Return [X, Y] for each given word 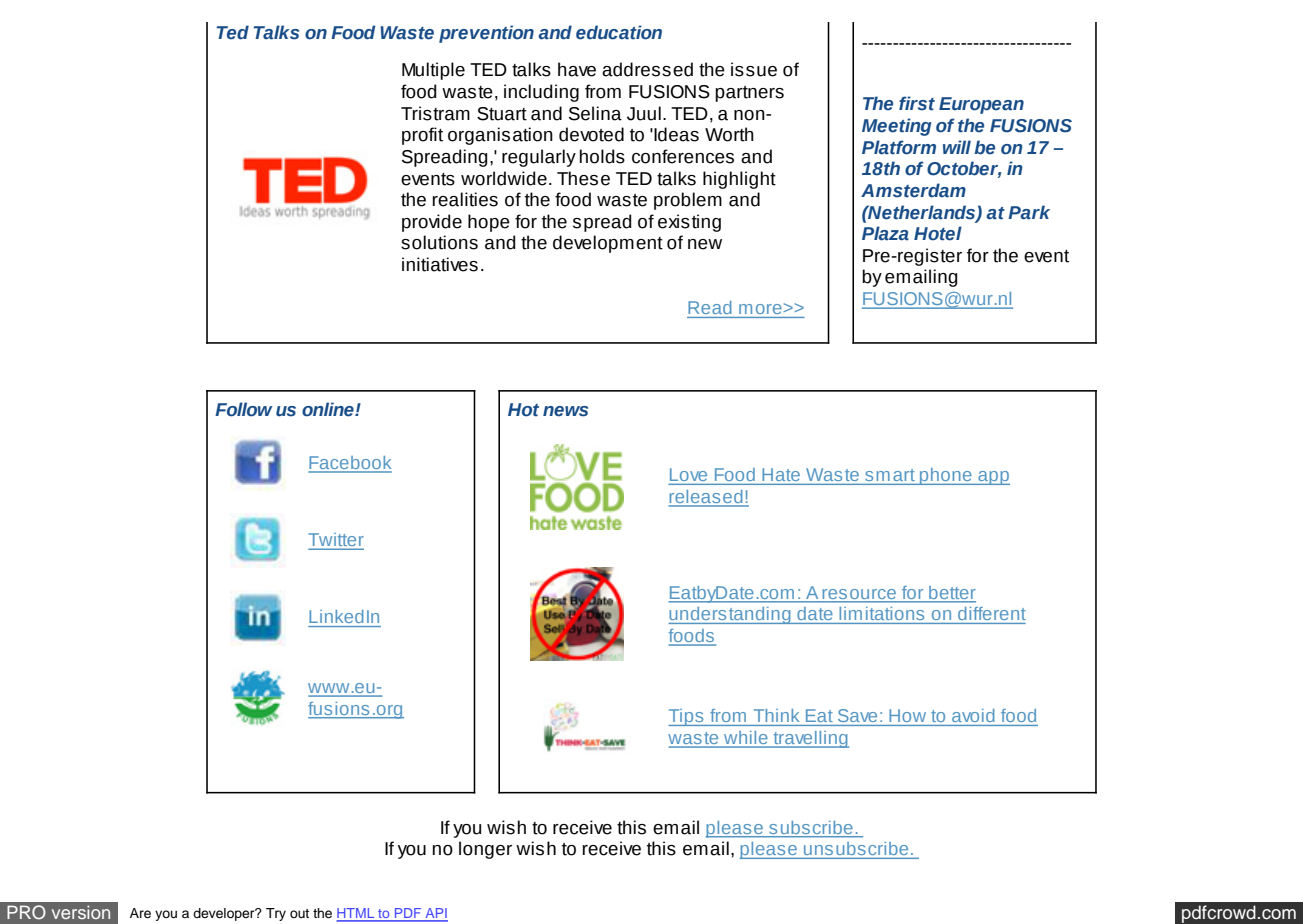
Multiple [433, 71]
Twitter [336, 541]
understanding [730, 615]
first [917, 103]
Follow [243, 409]
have [577, 69]
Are [140, 913]
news [565, 411]
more [760, 309]
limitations [882, 613]
